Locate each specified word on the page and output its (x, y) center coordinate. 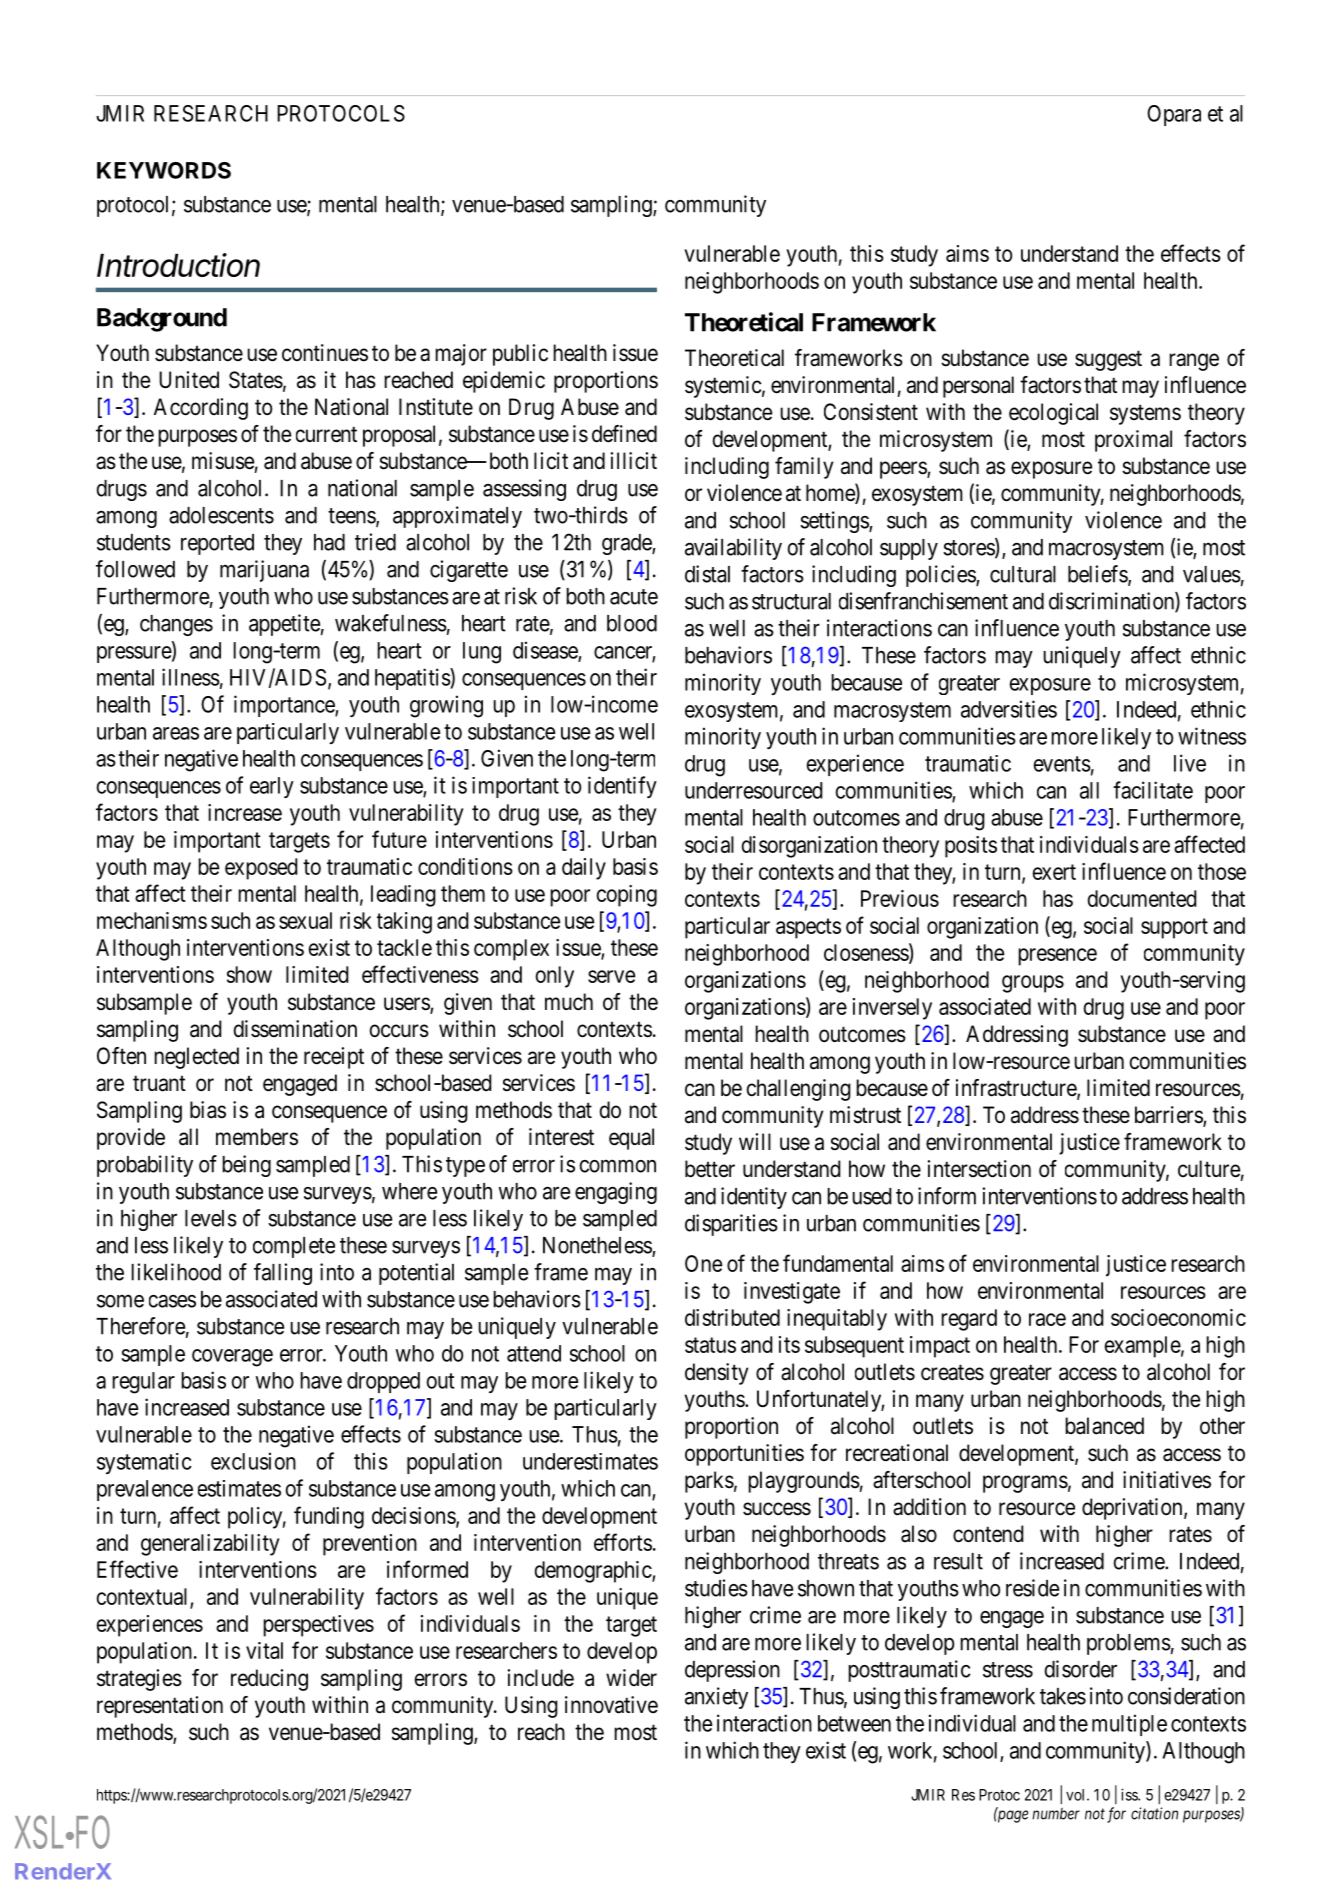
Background (162, 320)
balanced (1104, 1426)
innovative (611, 1705)
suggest (1108, 360)
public (520, 355)
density (717, 1374)
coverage (232, 1358)
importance (285, 706)
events (1062, 764)
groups (1033, 984)
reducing (269, 1680)
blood (632, 623)
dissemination (295, 1029)
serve (611, 976)
